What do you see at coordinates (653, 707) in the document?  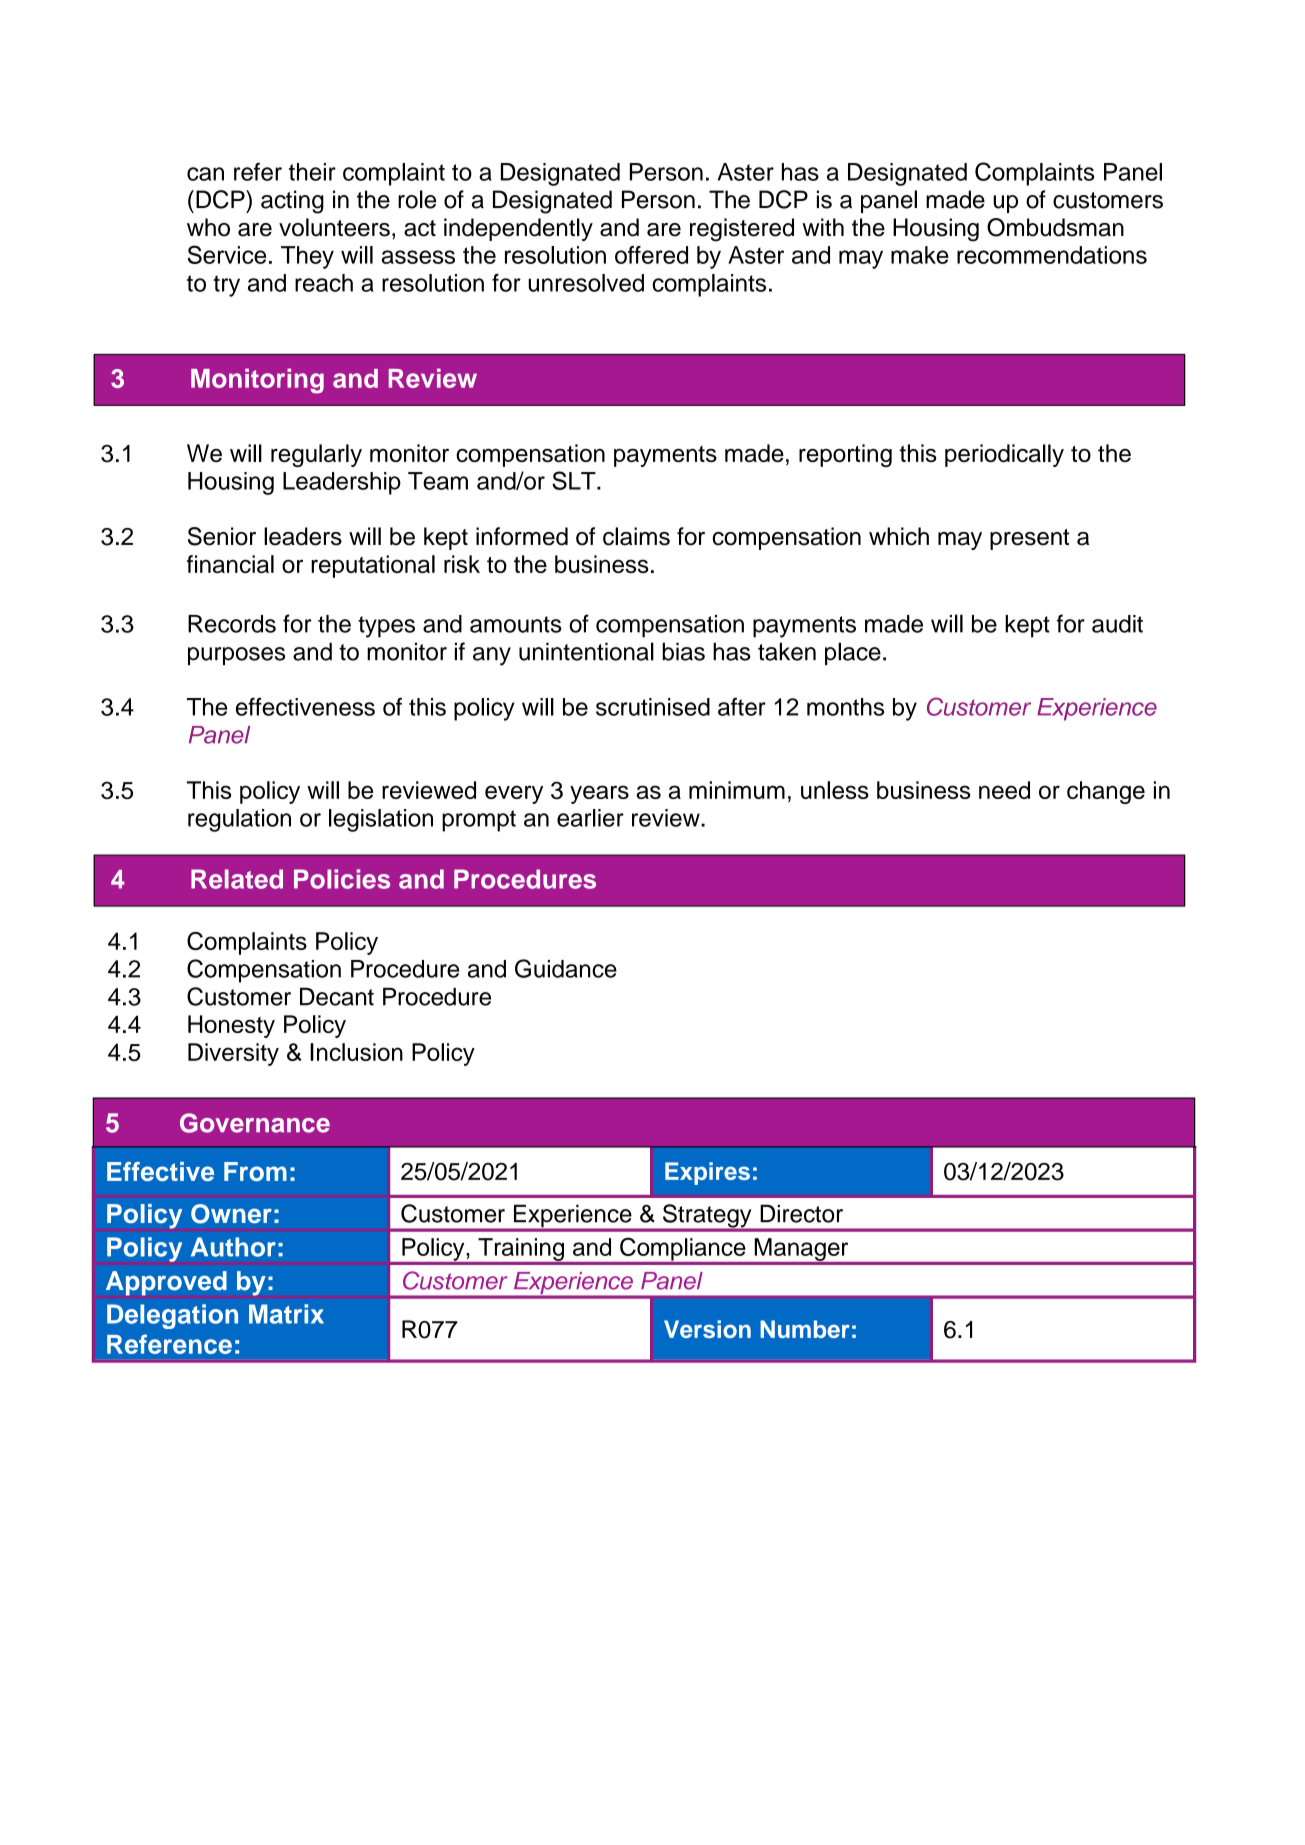 I see `scrutinised` at bounding box center [653, 707].
